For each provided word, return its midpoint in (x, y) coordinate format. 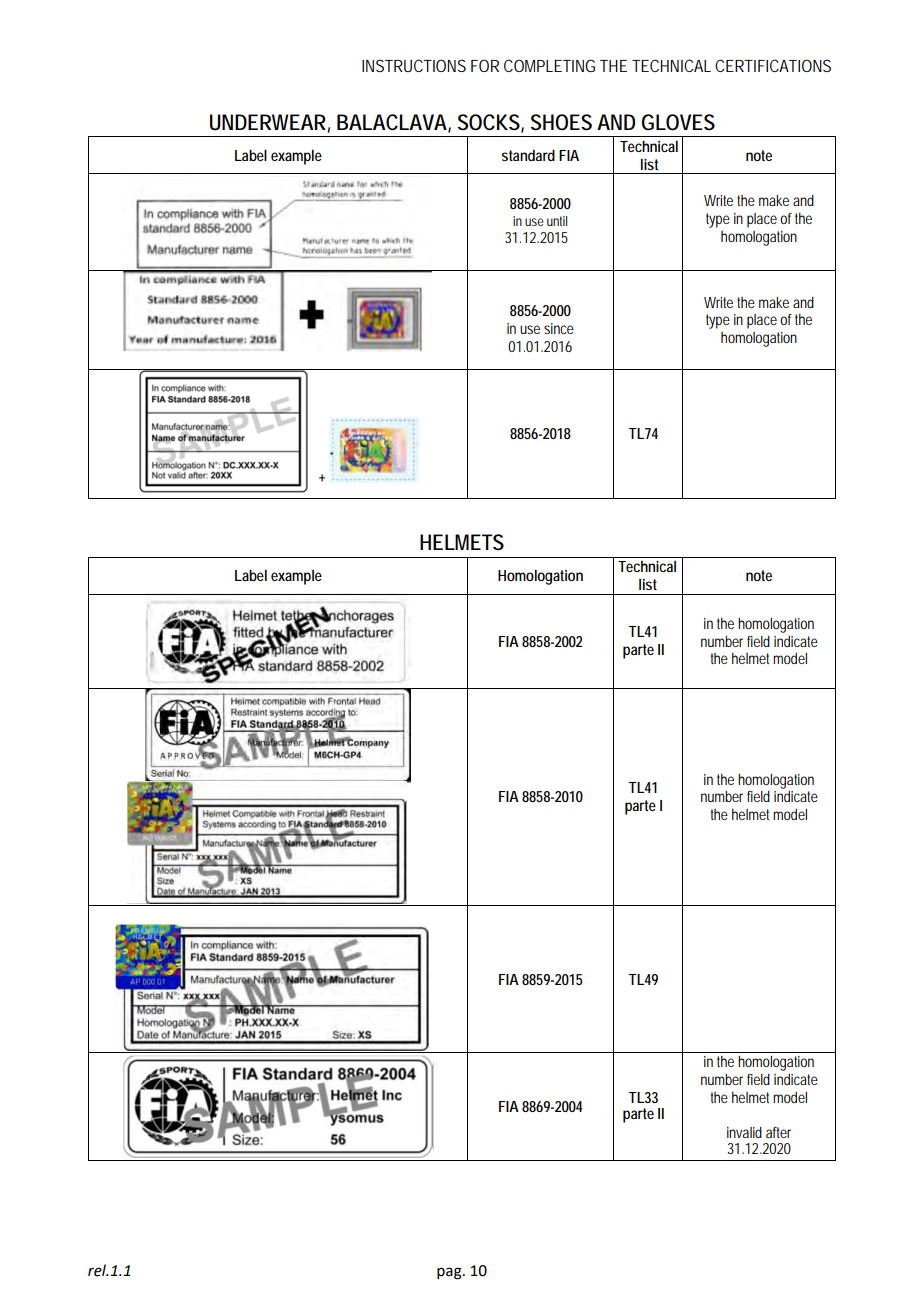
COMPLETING (549, 65)
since (559, 328)
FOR (485, 65)
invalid (744, 1132)
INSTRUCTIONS (414, 65)
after (778, 1132)
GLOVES (678, 122)
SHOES (561, 122)
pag (450, 1273)
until (557, 221)
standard (528, 155)
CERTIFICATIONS (773, 65)
